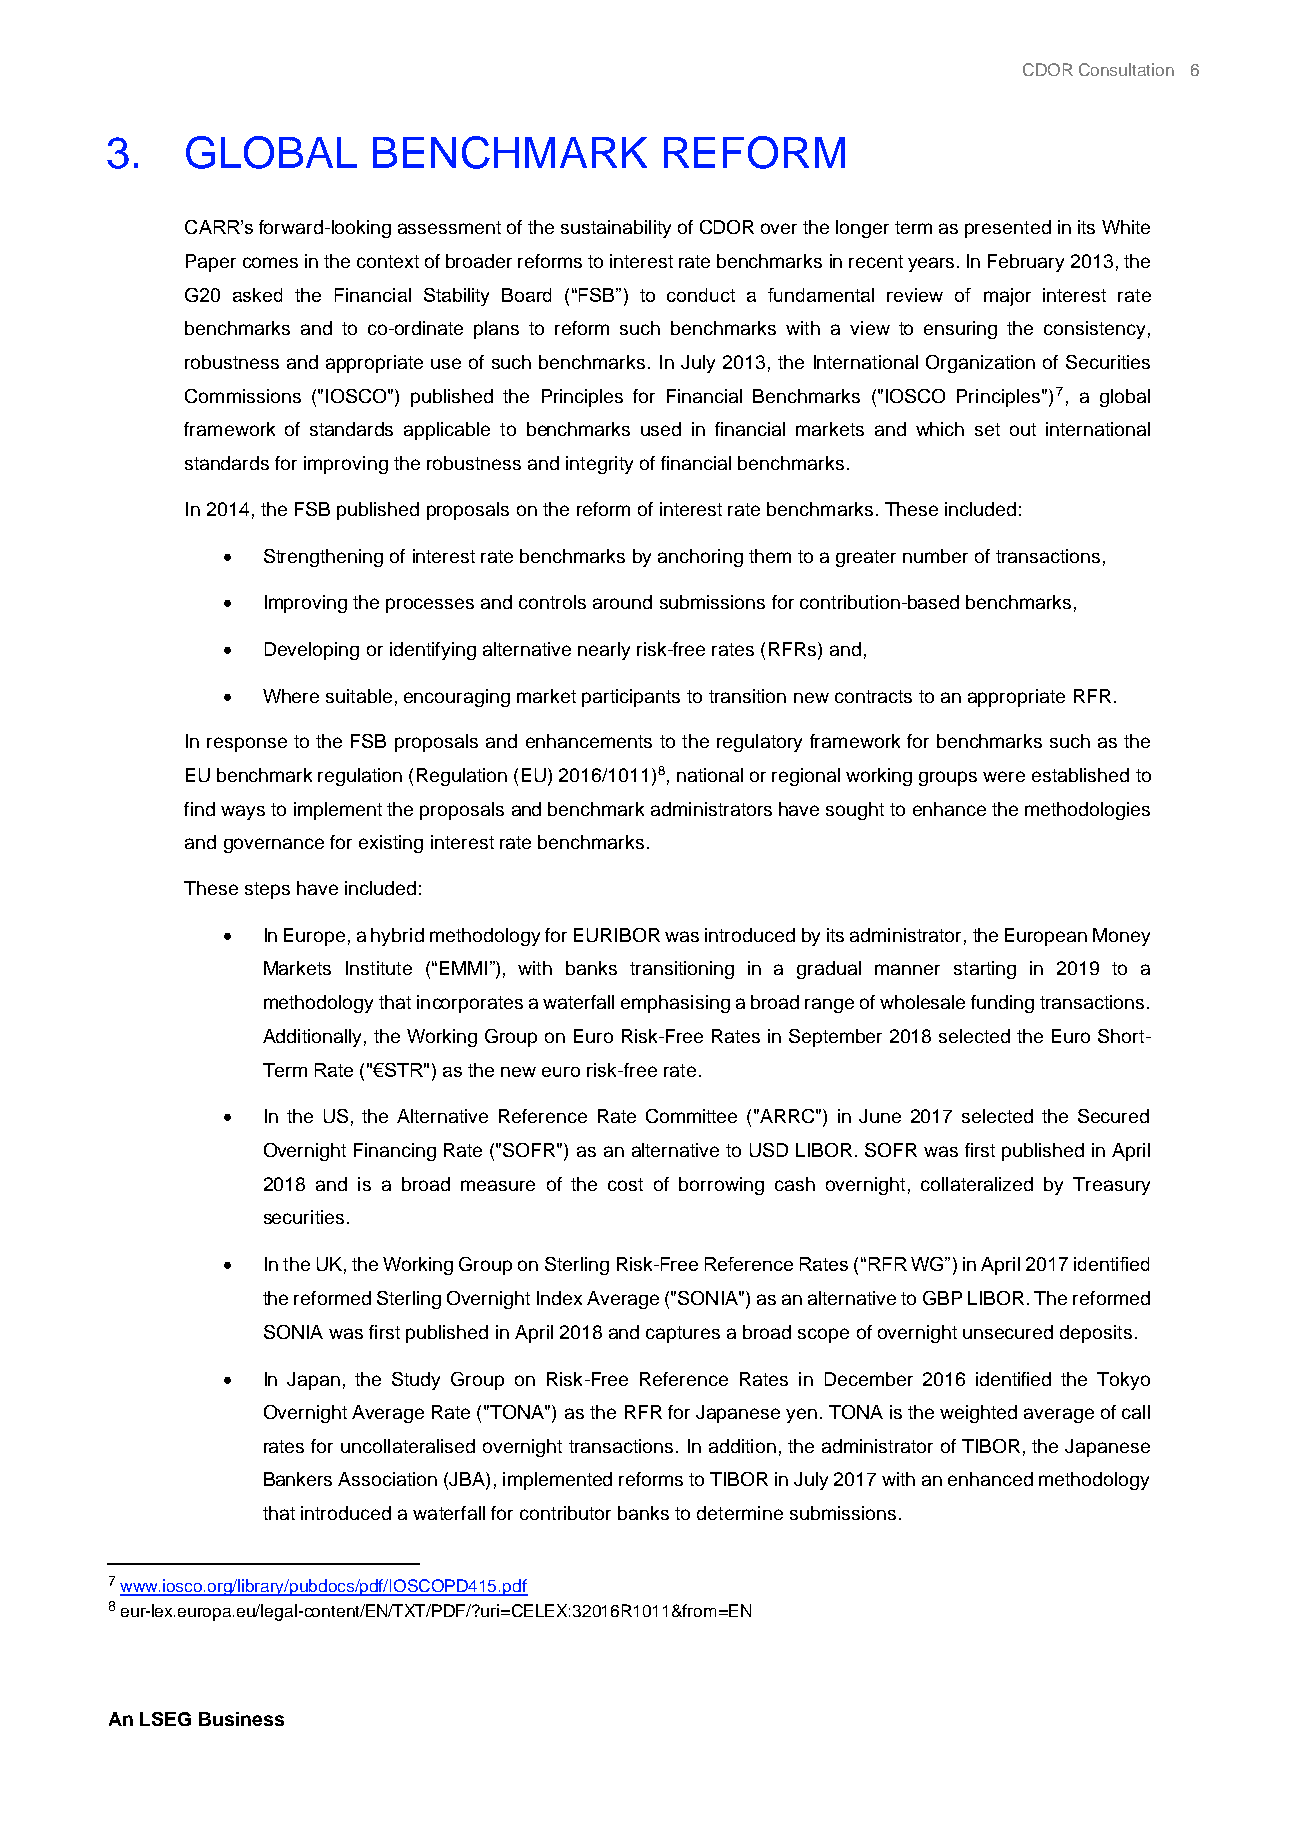 This document has width=1291, height=1827. What do you see at coordinates (1126, 69) in the document?
I see `Consultation` at bounding box center [1126, 69].
